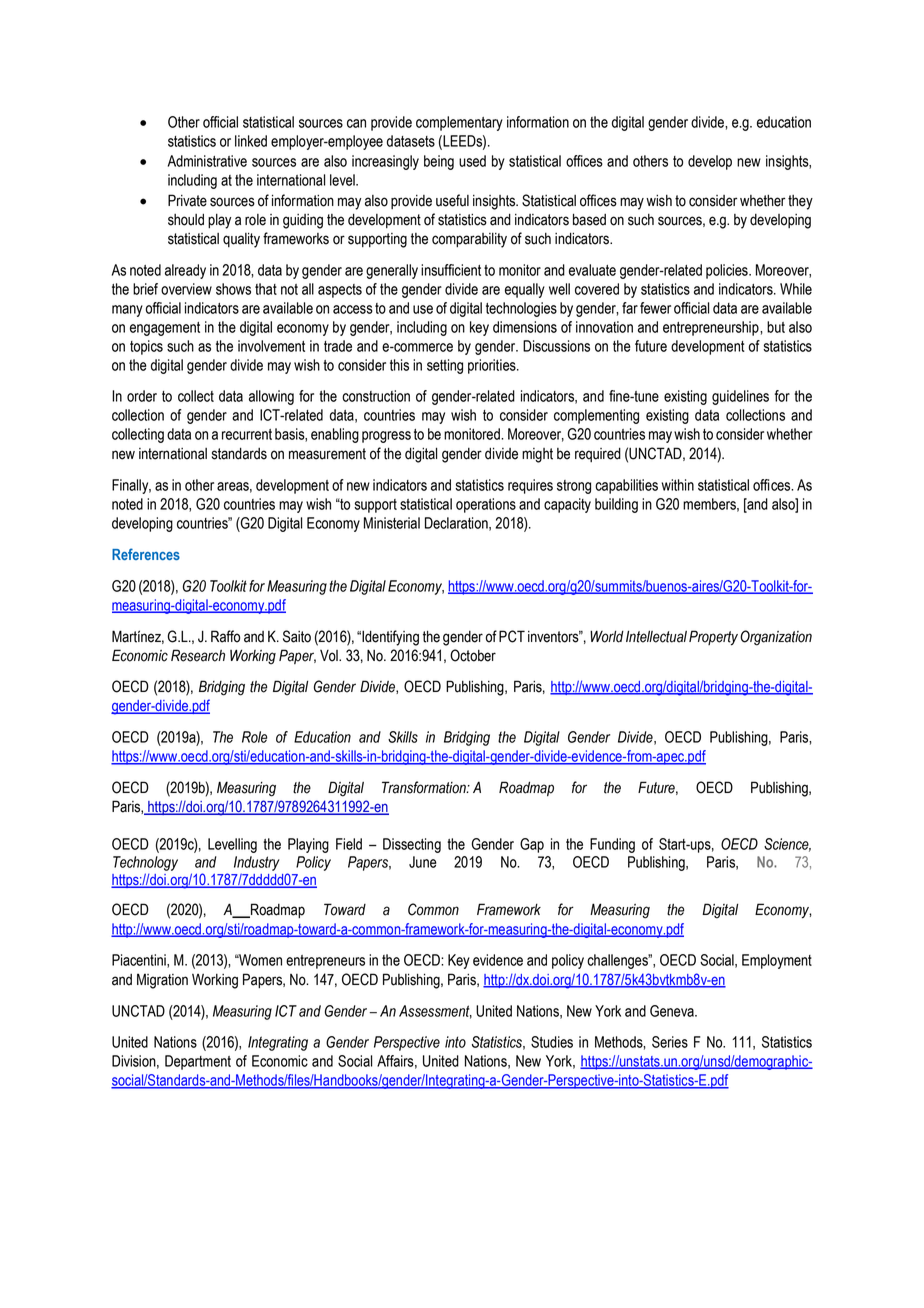 This document has width=924, height=1308. Describe the element at coordinates (198, 1062) in the document. I see `Department` at that location.
